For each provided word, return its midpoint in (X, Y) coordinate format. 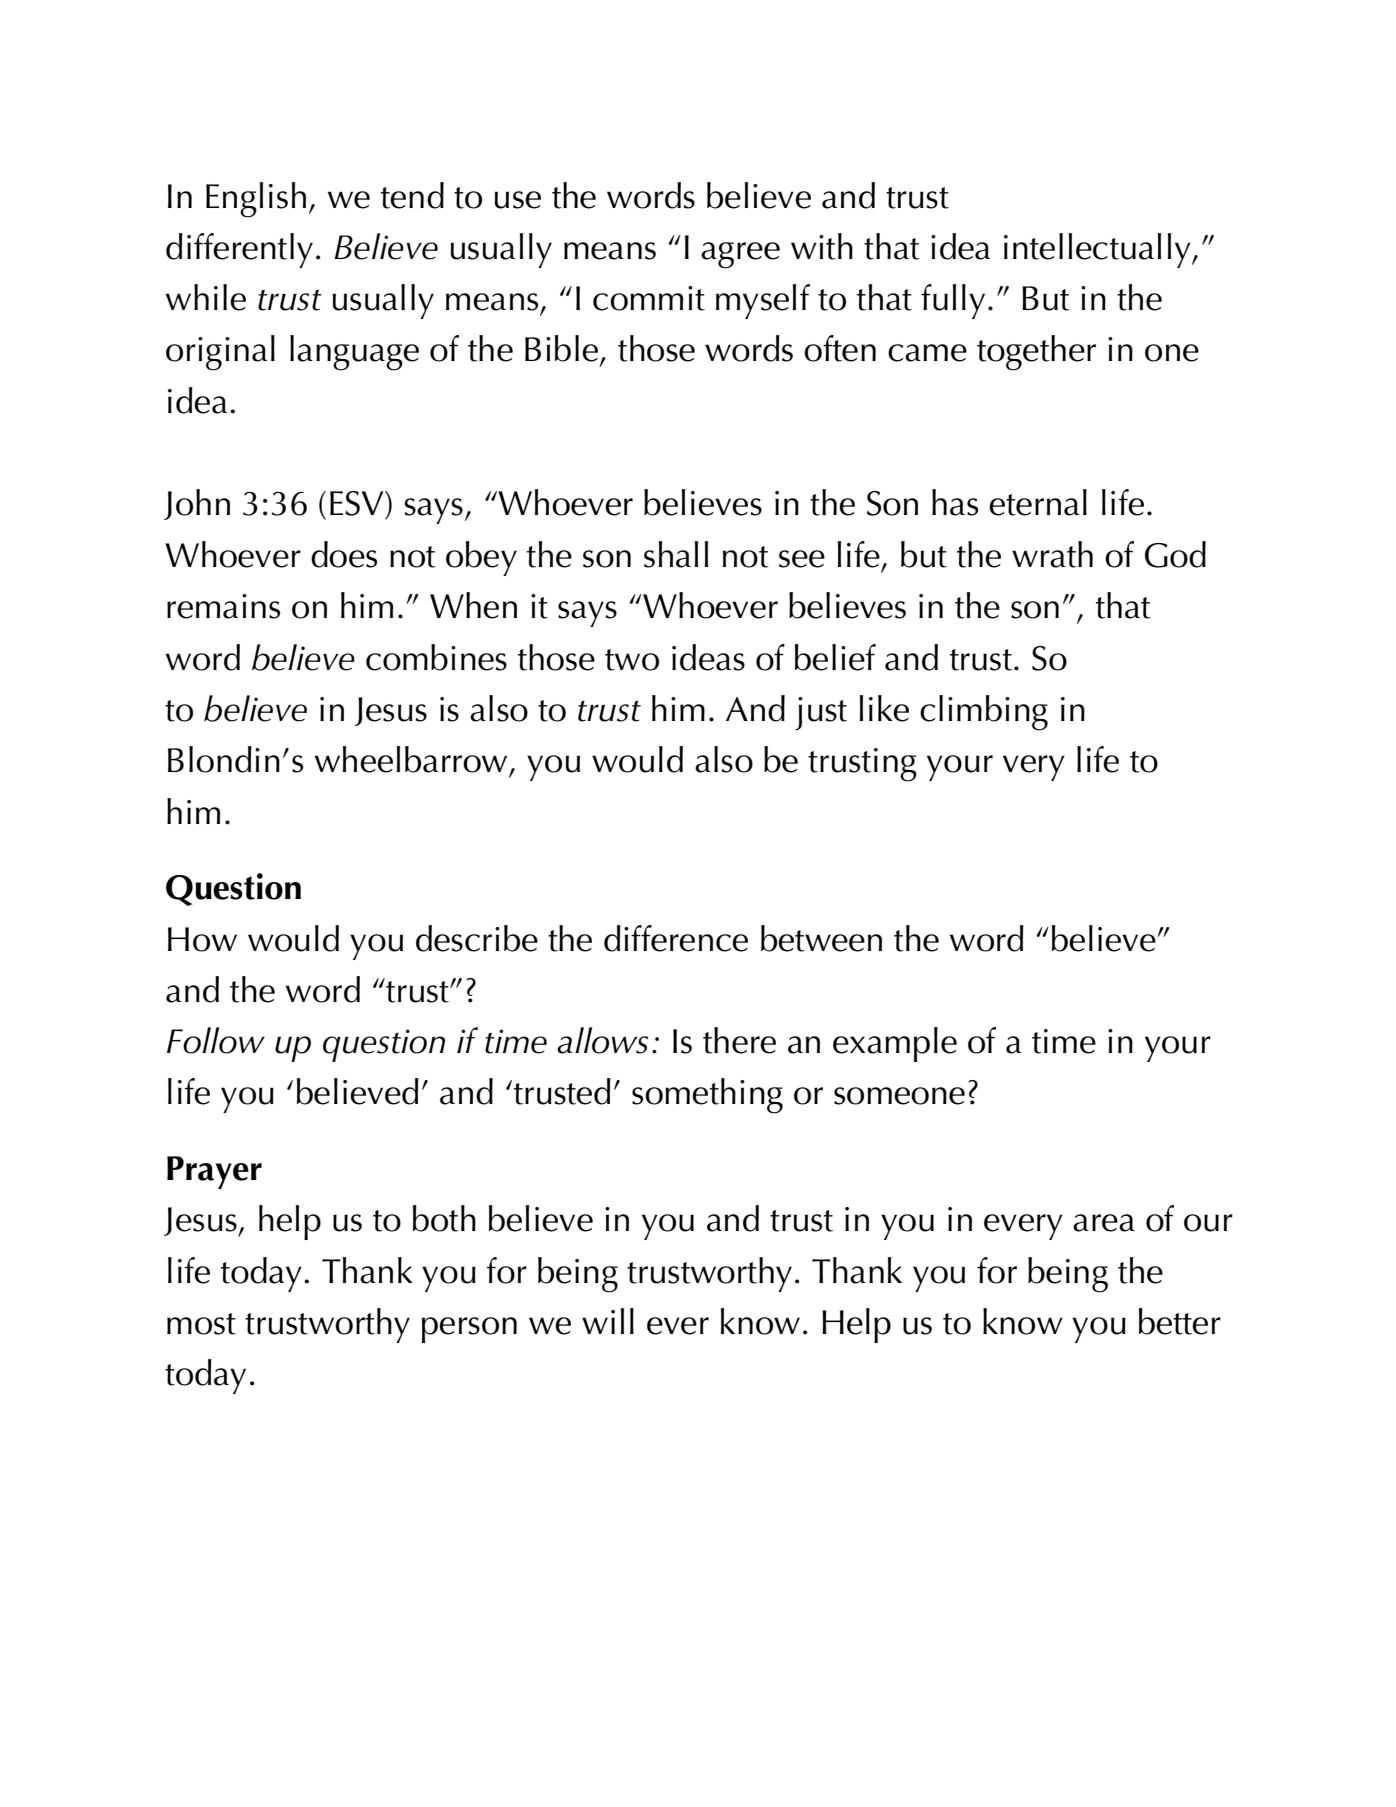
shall (676, 554)
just (821, 713)
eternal (1038, 502)
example (895, 1044)
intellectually (1098, 250)
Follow (216, 1040)
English (256, 200)
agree (740, 255)
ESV (358, 503)
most (201, 1324)
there (739, 1040)
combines (436, 657)
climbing (984, 713)
